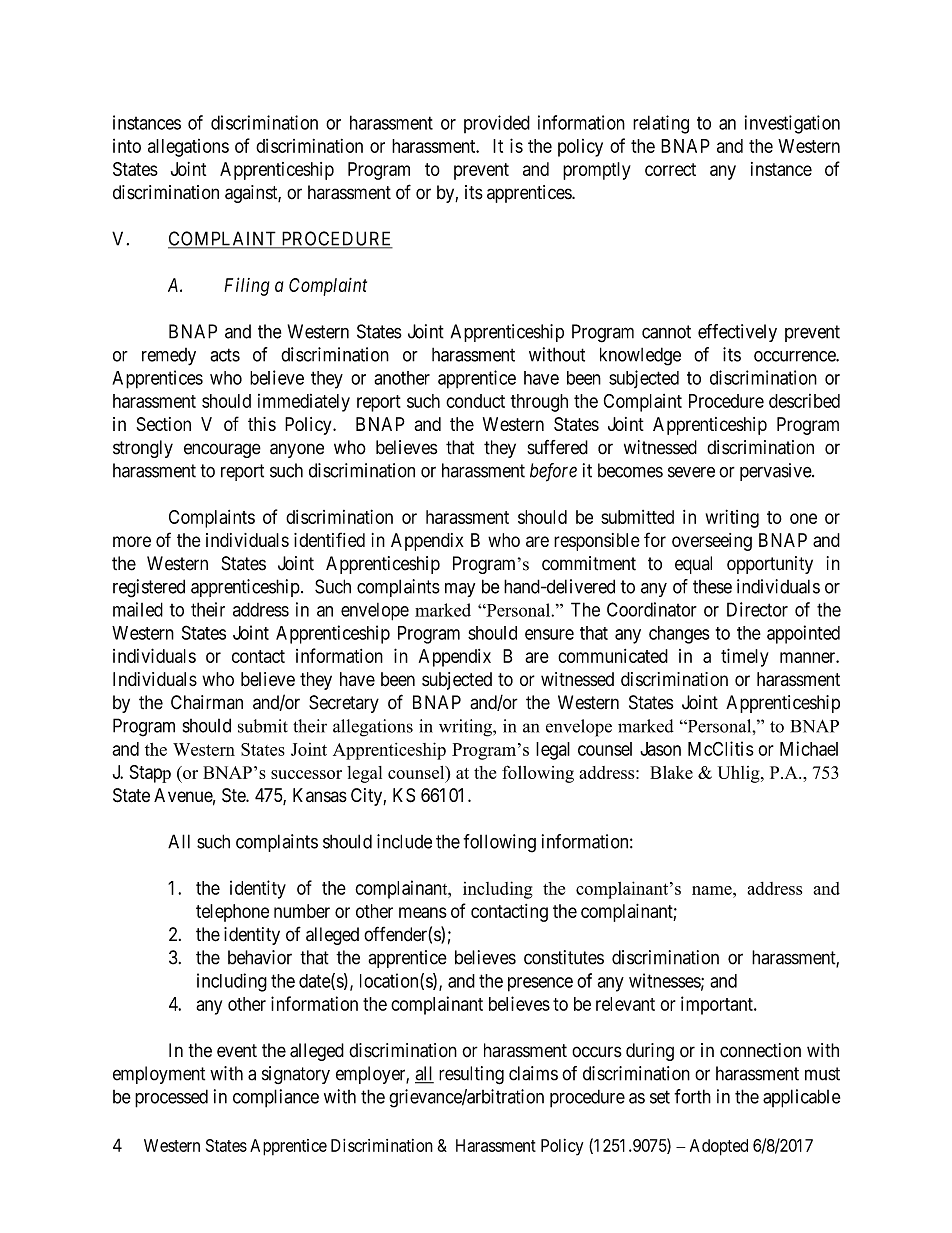  Describe the element at coordinates (471, 1075) in the page. I see `resulting` at that location.
